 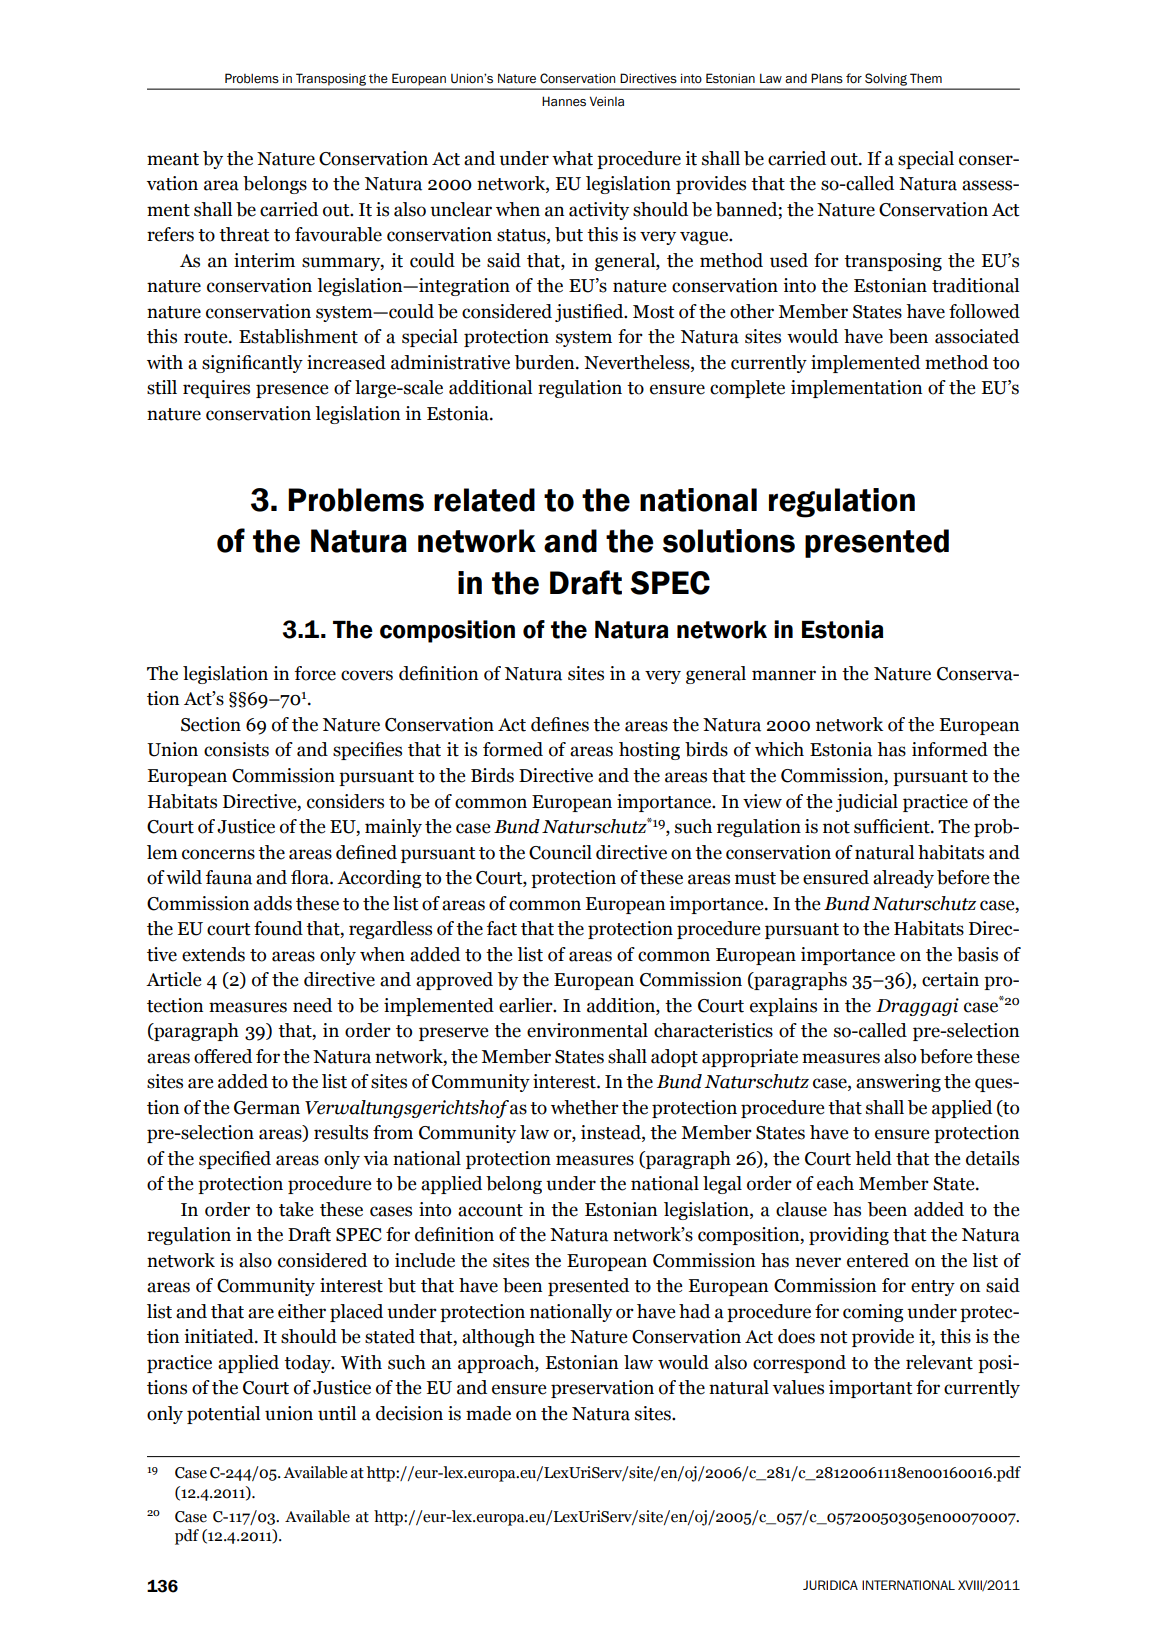 I want to click on potential, so click(x=223, y=1415).
